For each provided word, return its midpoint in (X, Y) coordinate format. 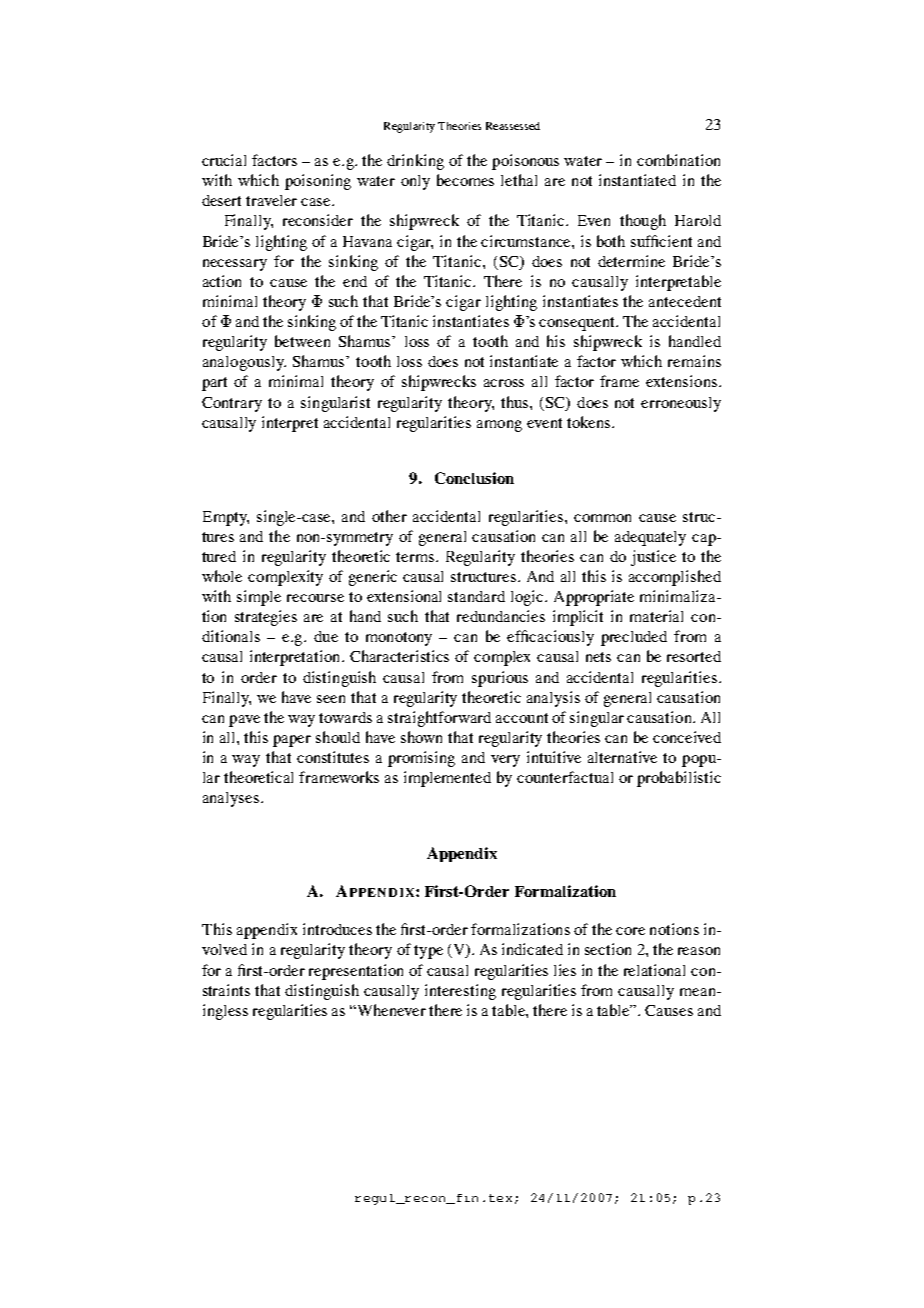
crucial (224, 160)
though (643, 222)
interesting (460, 992)
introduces (337, 929)
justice (653, 558)
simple (259, 598)
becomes (465, 180)
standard (476, 596)
